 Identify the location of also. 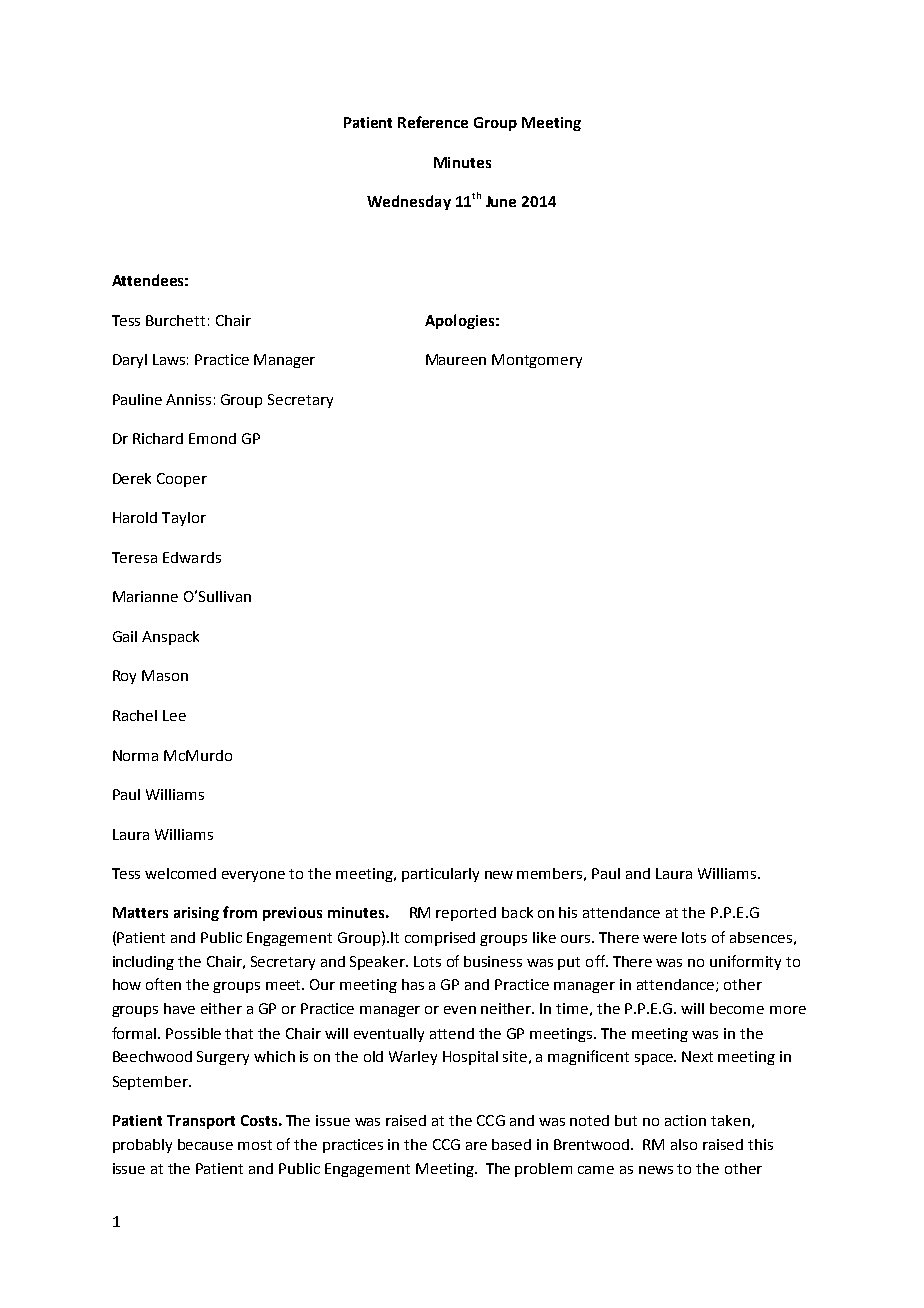
(684, 1144).
